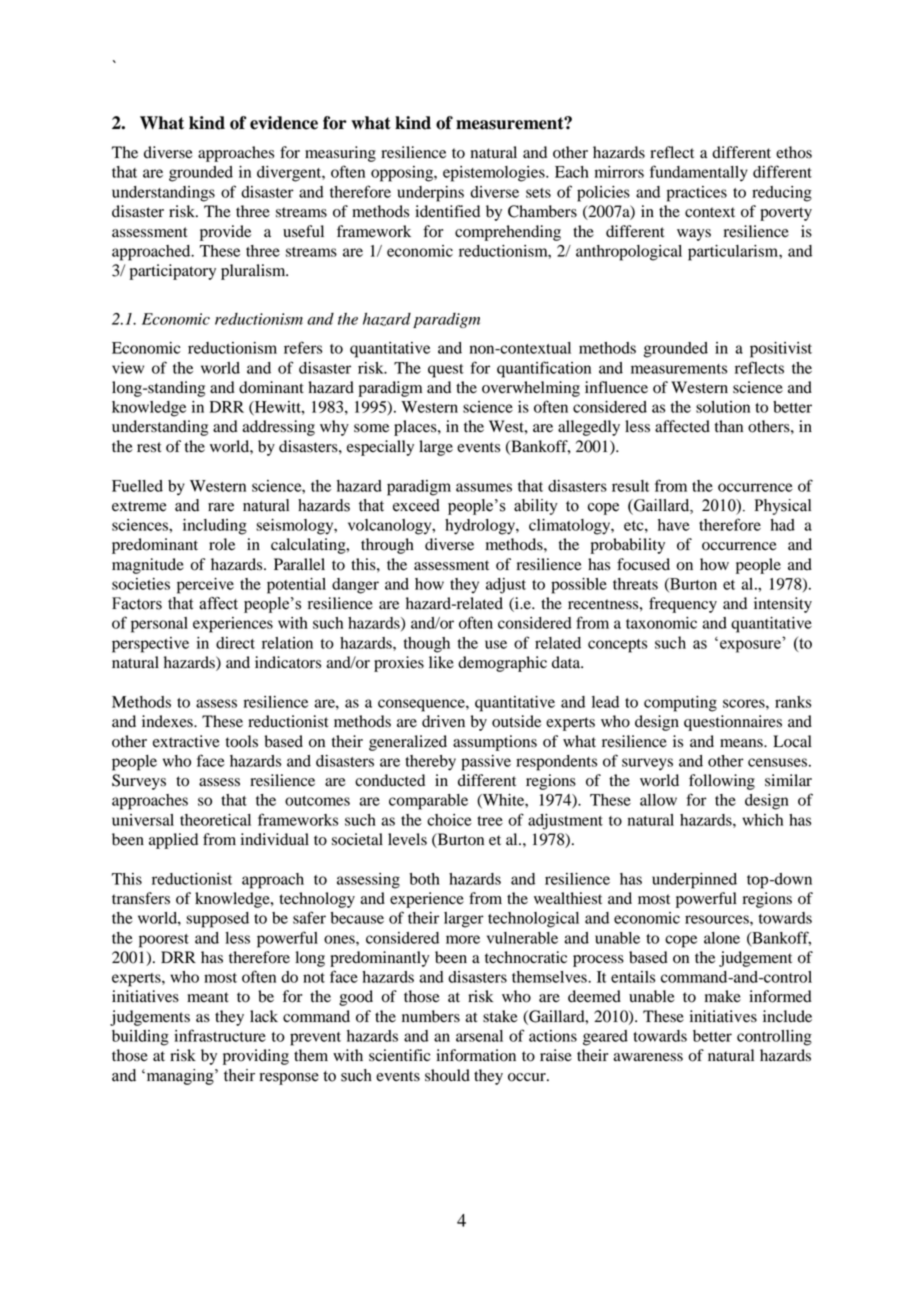 Image resolution: width=924 pixels, height=1308 pixels. What do you see at coordinates (648, 1057) in the page?
I see `awareness` at bounding box center [648, 1057].
